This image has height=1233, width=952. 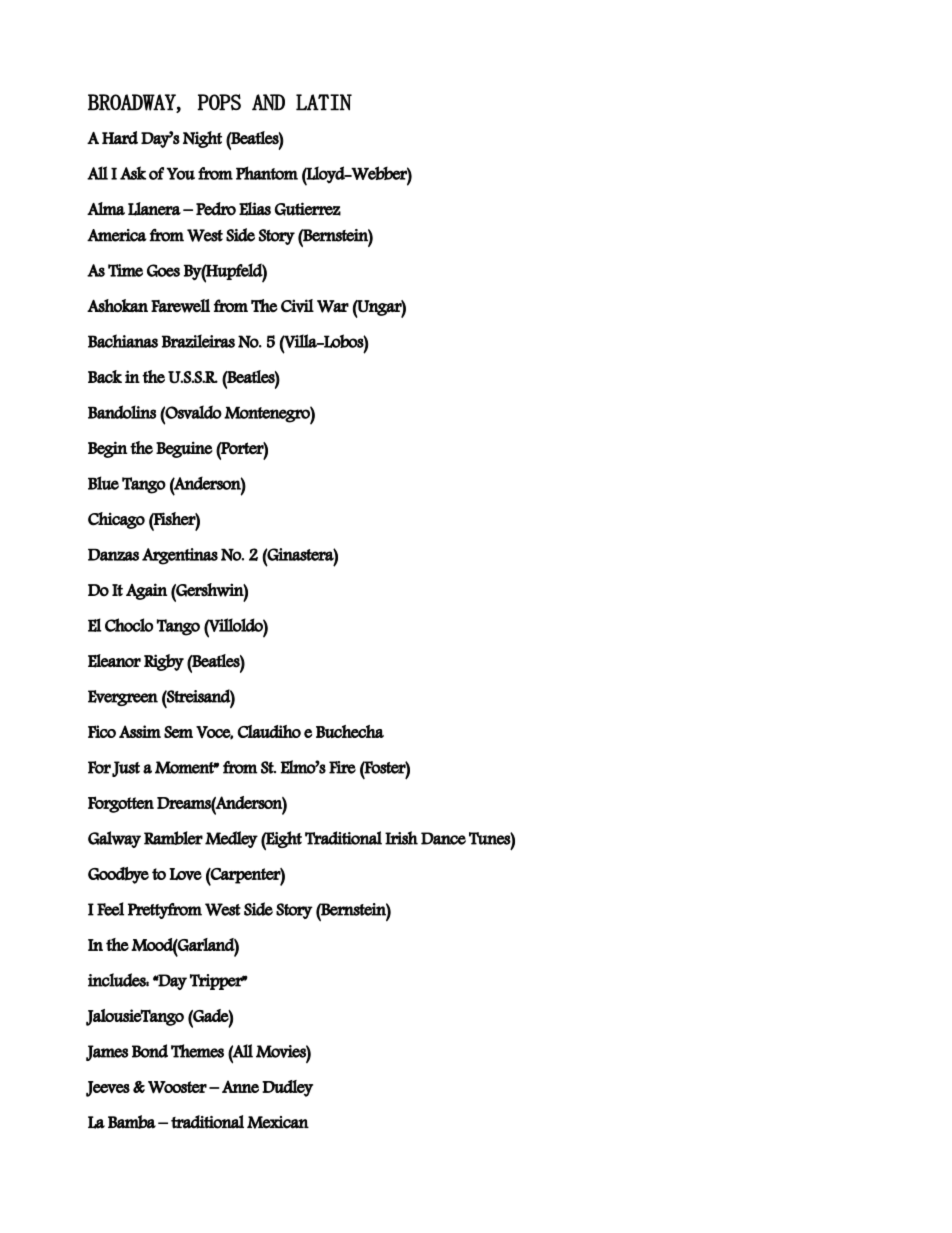 I want to click on War, so click(x=333, y=306).
